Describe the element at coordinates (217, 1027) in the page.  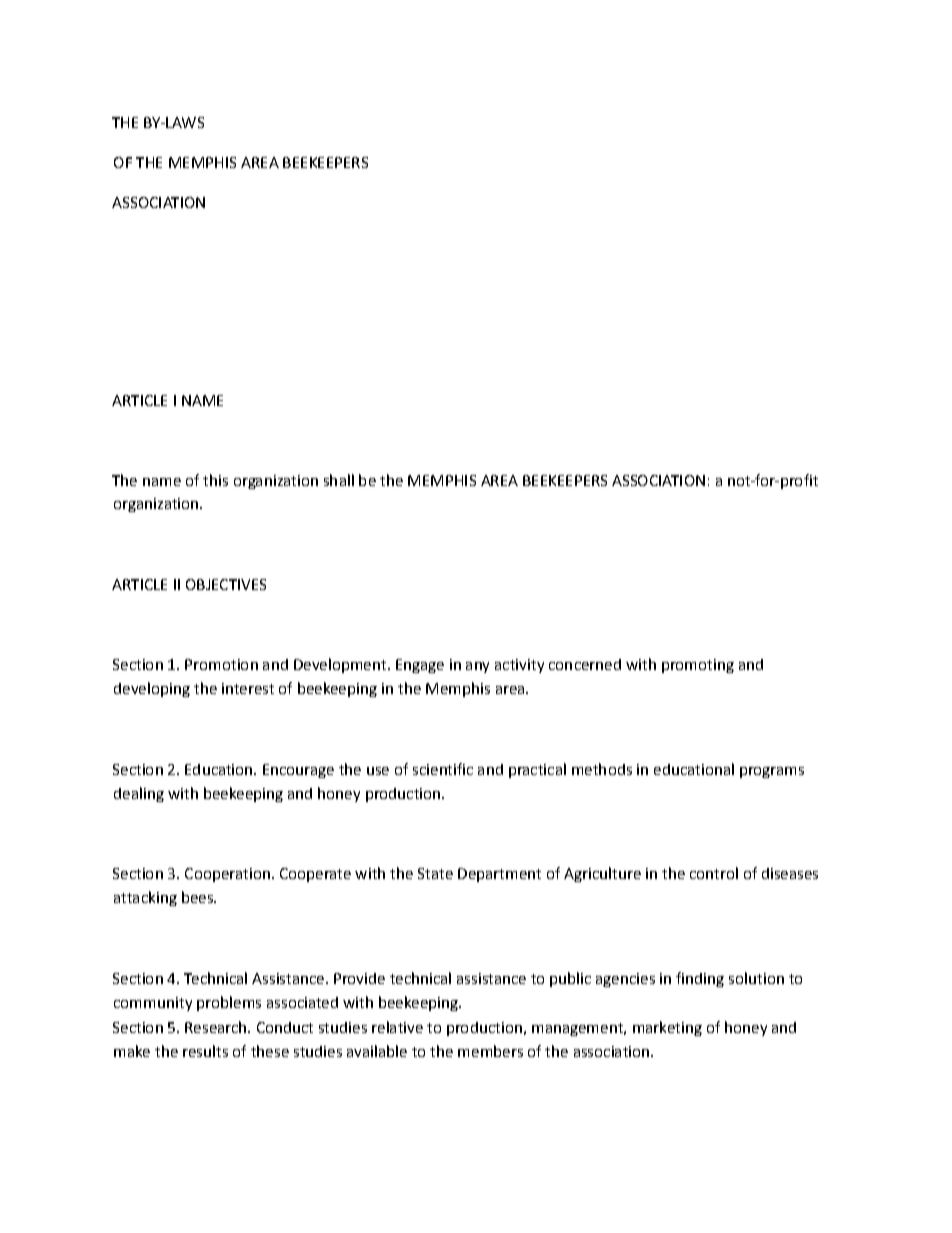
I see `Research` at that location.
